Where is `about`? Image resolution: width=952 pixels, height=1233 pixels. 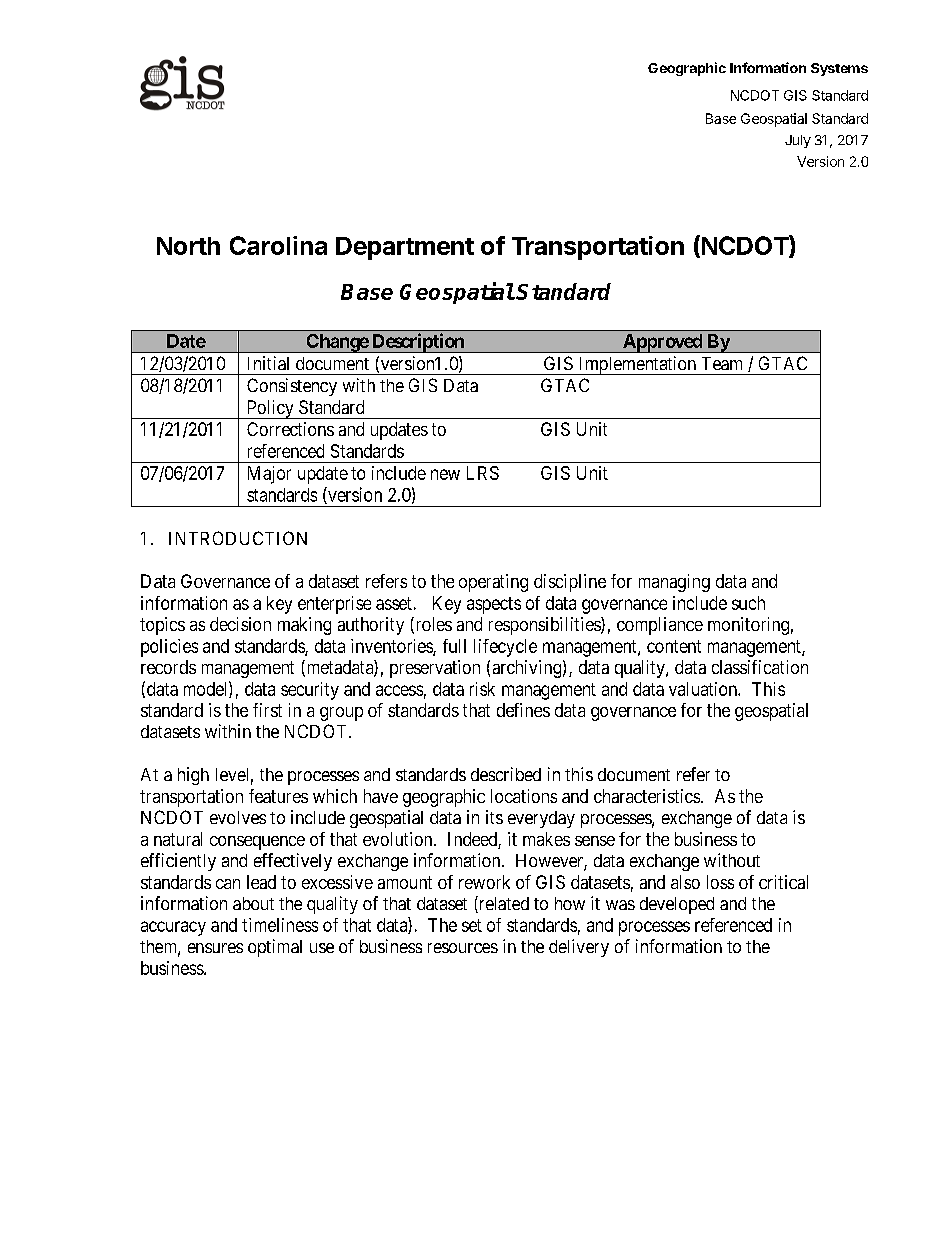 about is located at coordinates (253, 903).
